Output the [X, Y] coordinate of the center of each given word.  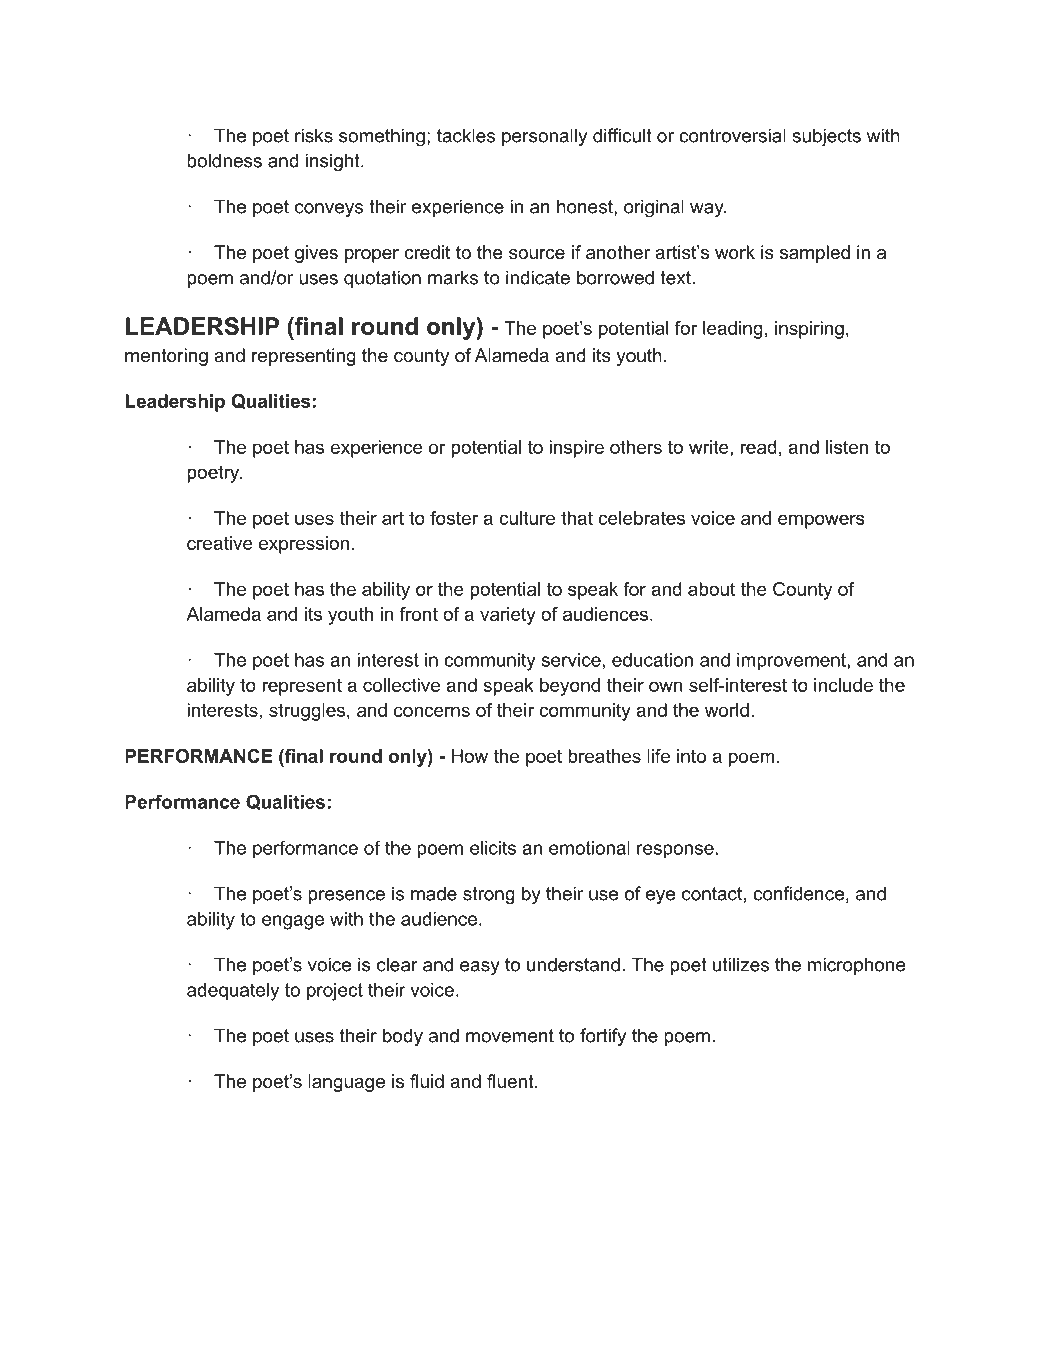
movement [510, 1036]
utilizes [741, 964]
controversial [732, 135]
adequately [233, 992]
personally [544, 137]
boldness [224, 160]
